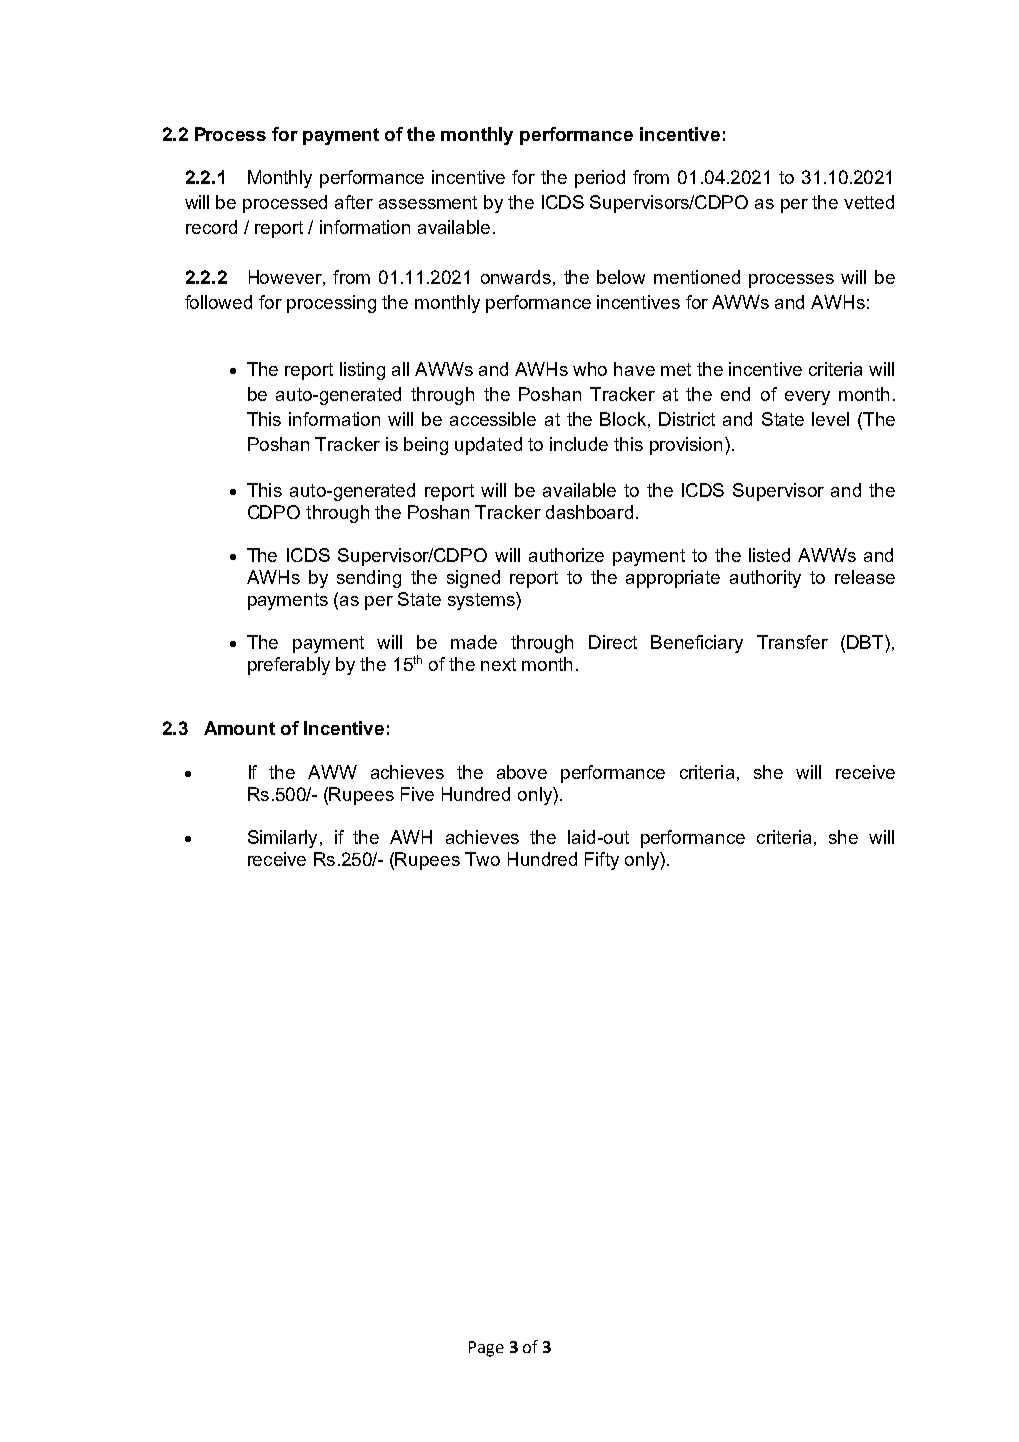  I want to click on vetted, so click(869, 202).
